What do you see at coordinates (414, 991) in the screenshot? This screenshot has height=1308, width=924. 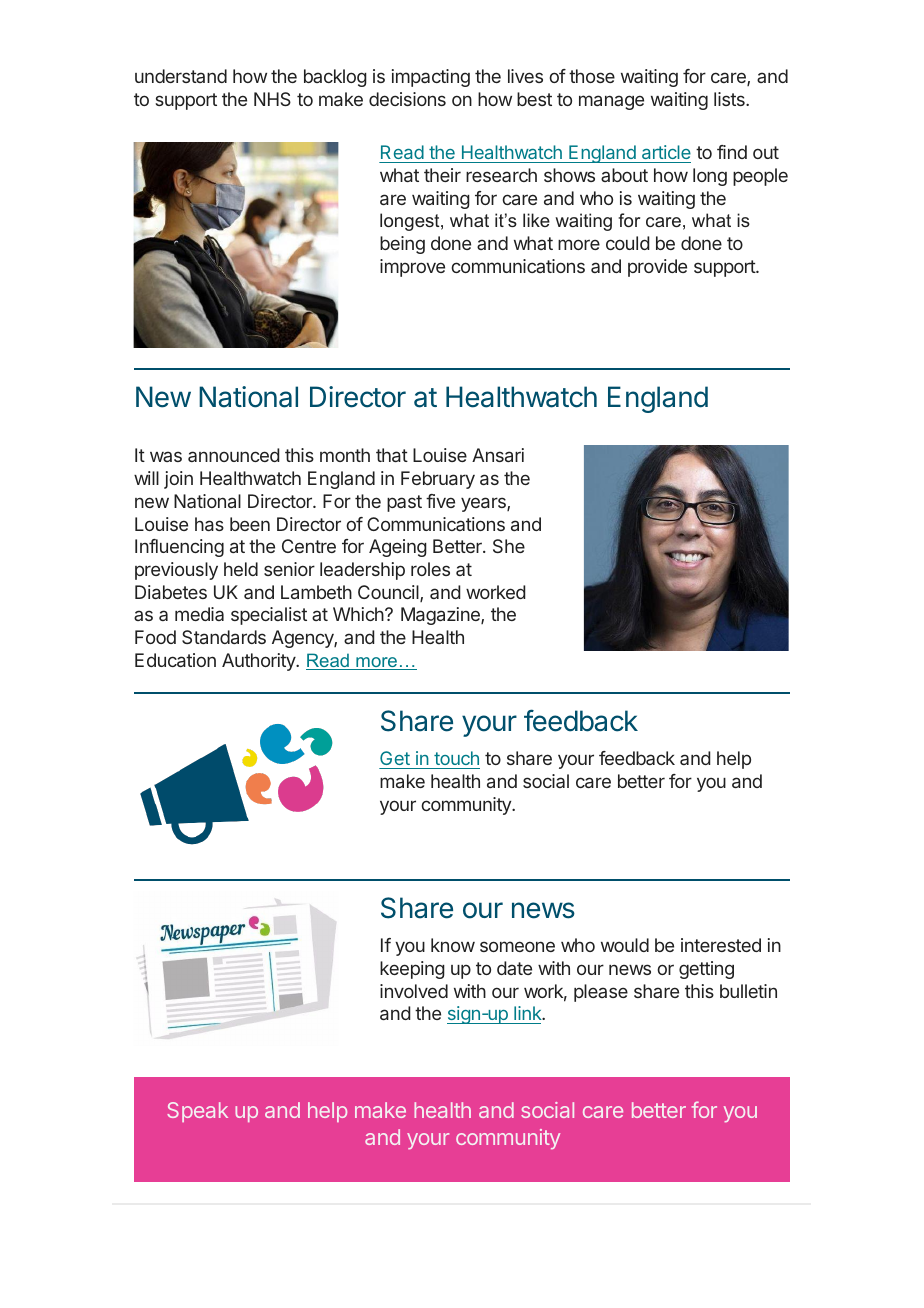 I see `involved` at bounding box center [414, 991].
